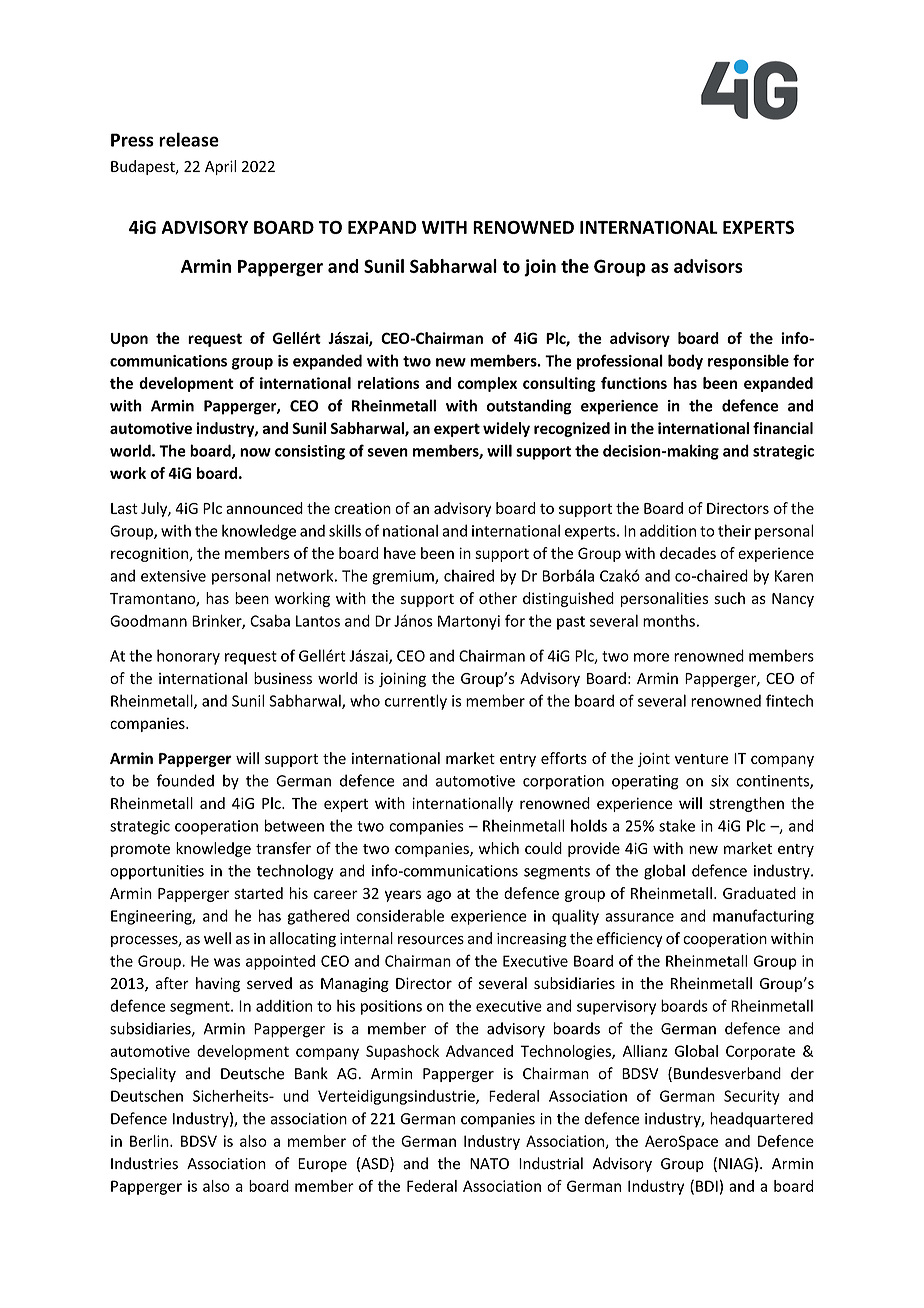  Describe the element at coordinates (129, 340) in the screenshot. I see `Upon` at that location.
